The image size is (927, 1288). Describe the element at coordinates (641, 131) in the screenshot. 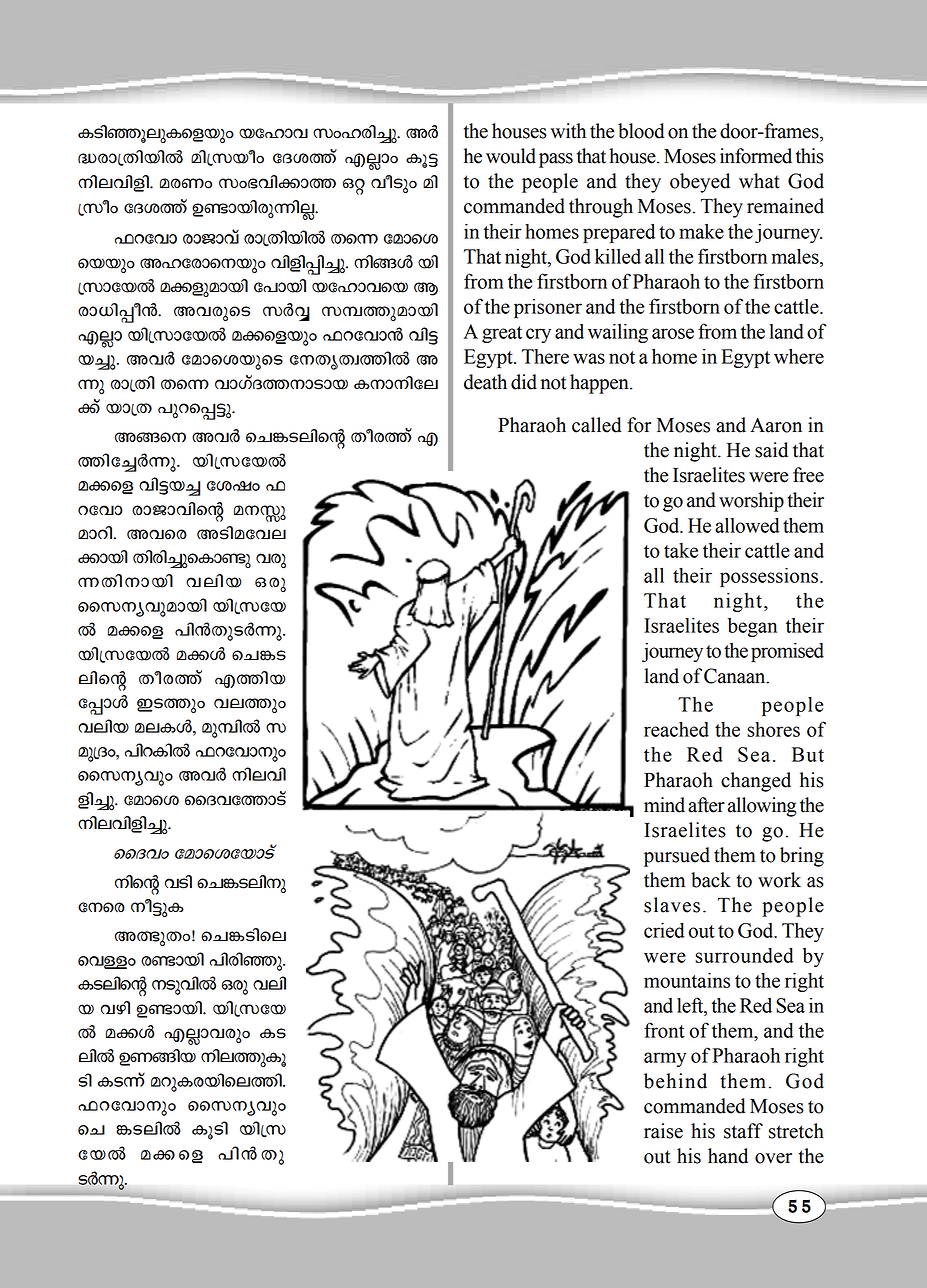

I see `blood` at that location.
